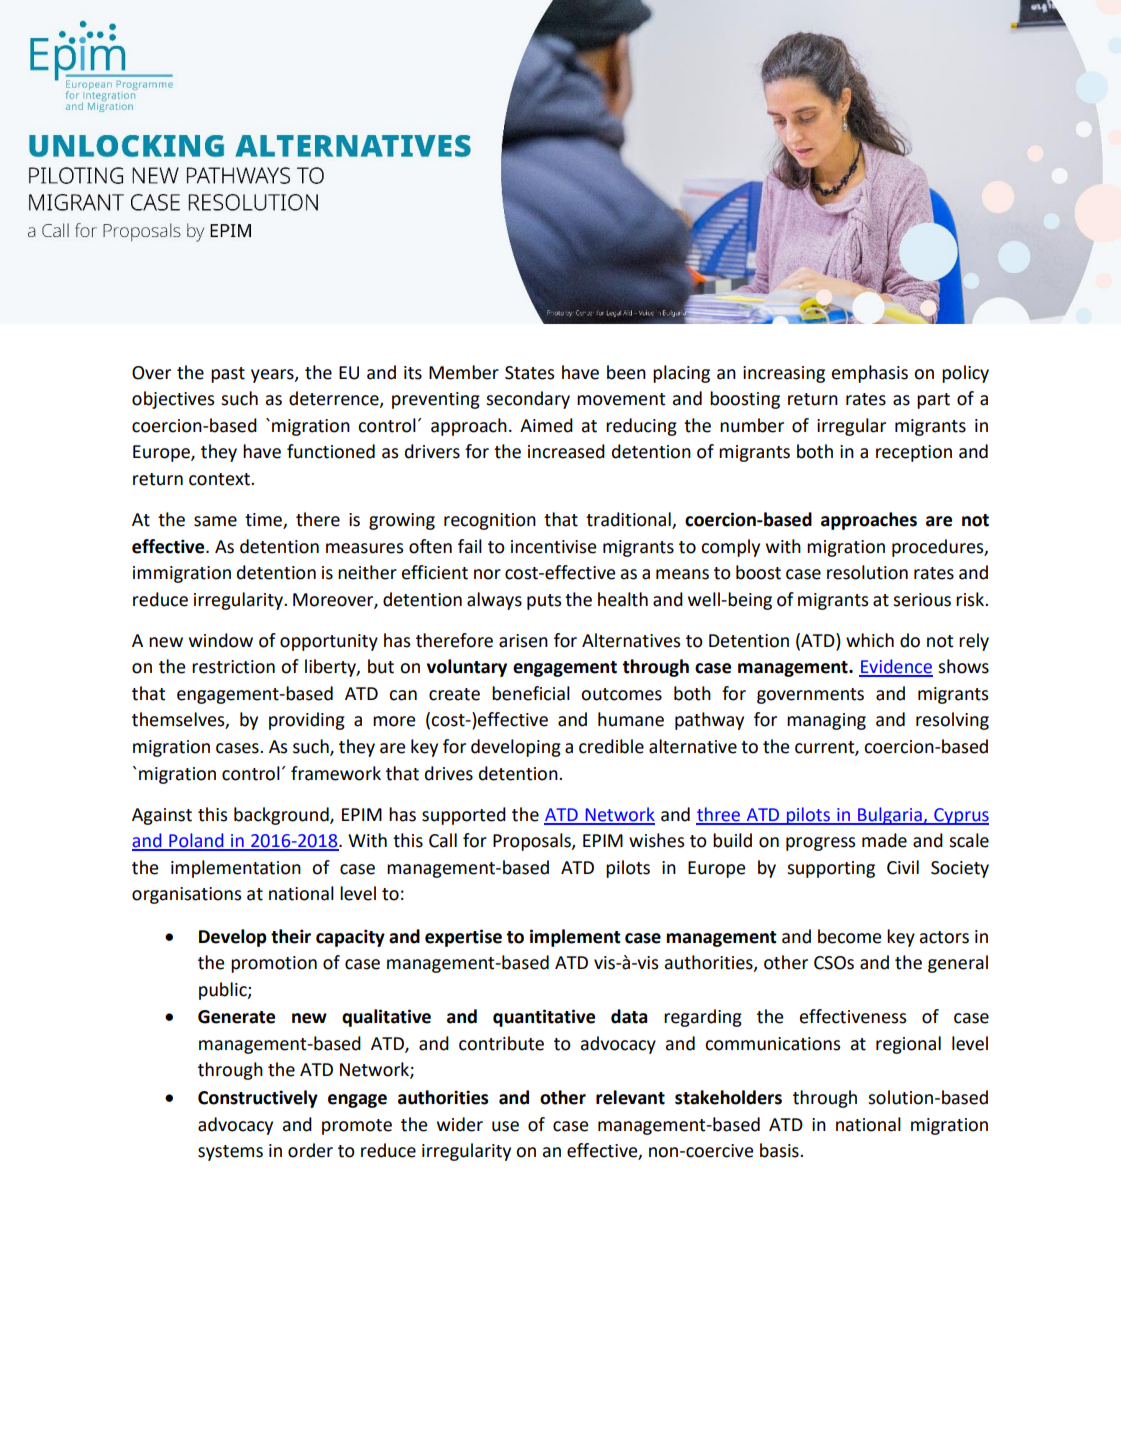 The image size is (1121, 1450). What do you see at coordinates (611, 746) in the page?
I see `credible` at bounding box center [611, 746].
